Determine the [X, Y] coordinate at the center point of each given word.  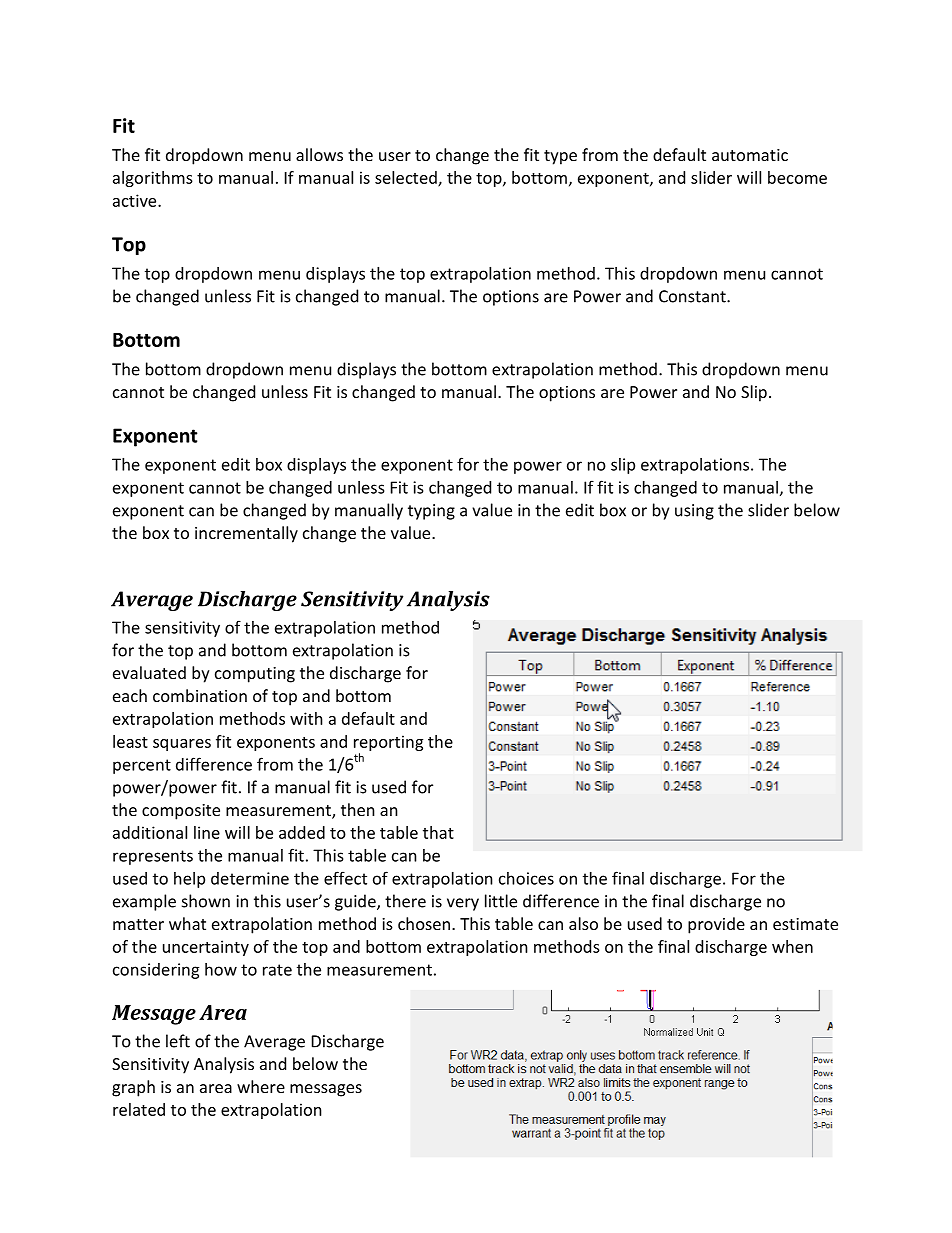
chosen [424, 923]
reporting [388, 743]
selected [407, 178]
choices [526, 878]
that [438, 832]
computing [255, 675]
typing [431, 512]
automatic [750, 155]
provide [716, 925]
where [261, 1086]
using [694, 512]
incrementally [246, 534]
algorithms [153, 179]
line [207, 832]
